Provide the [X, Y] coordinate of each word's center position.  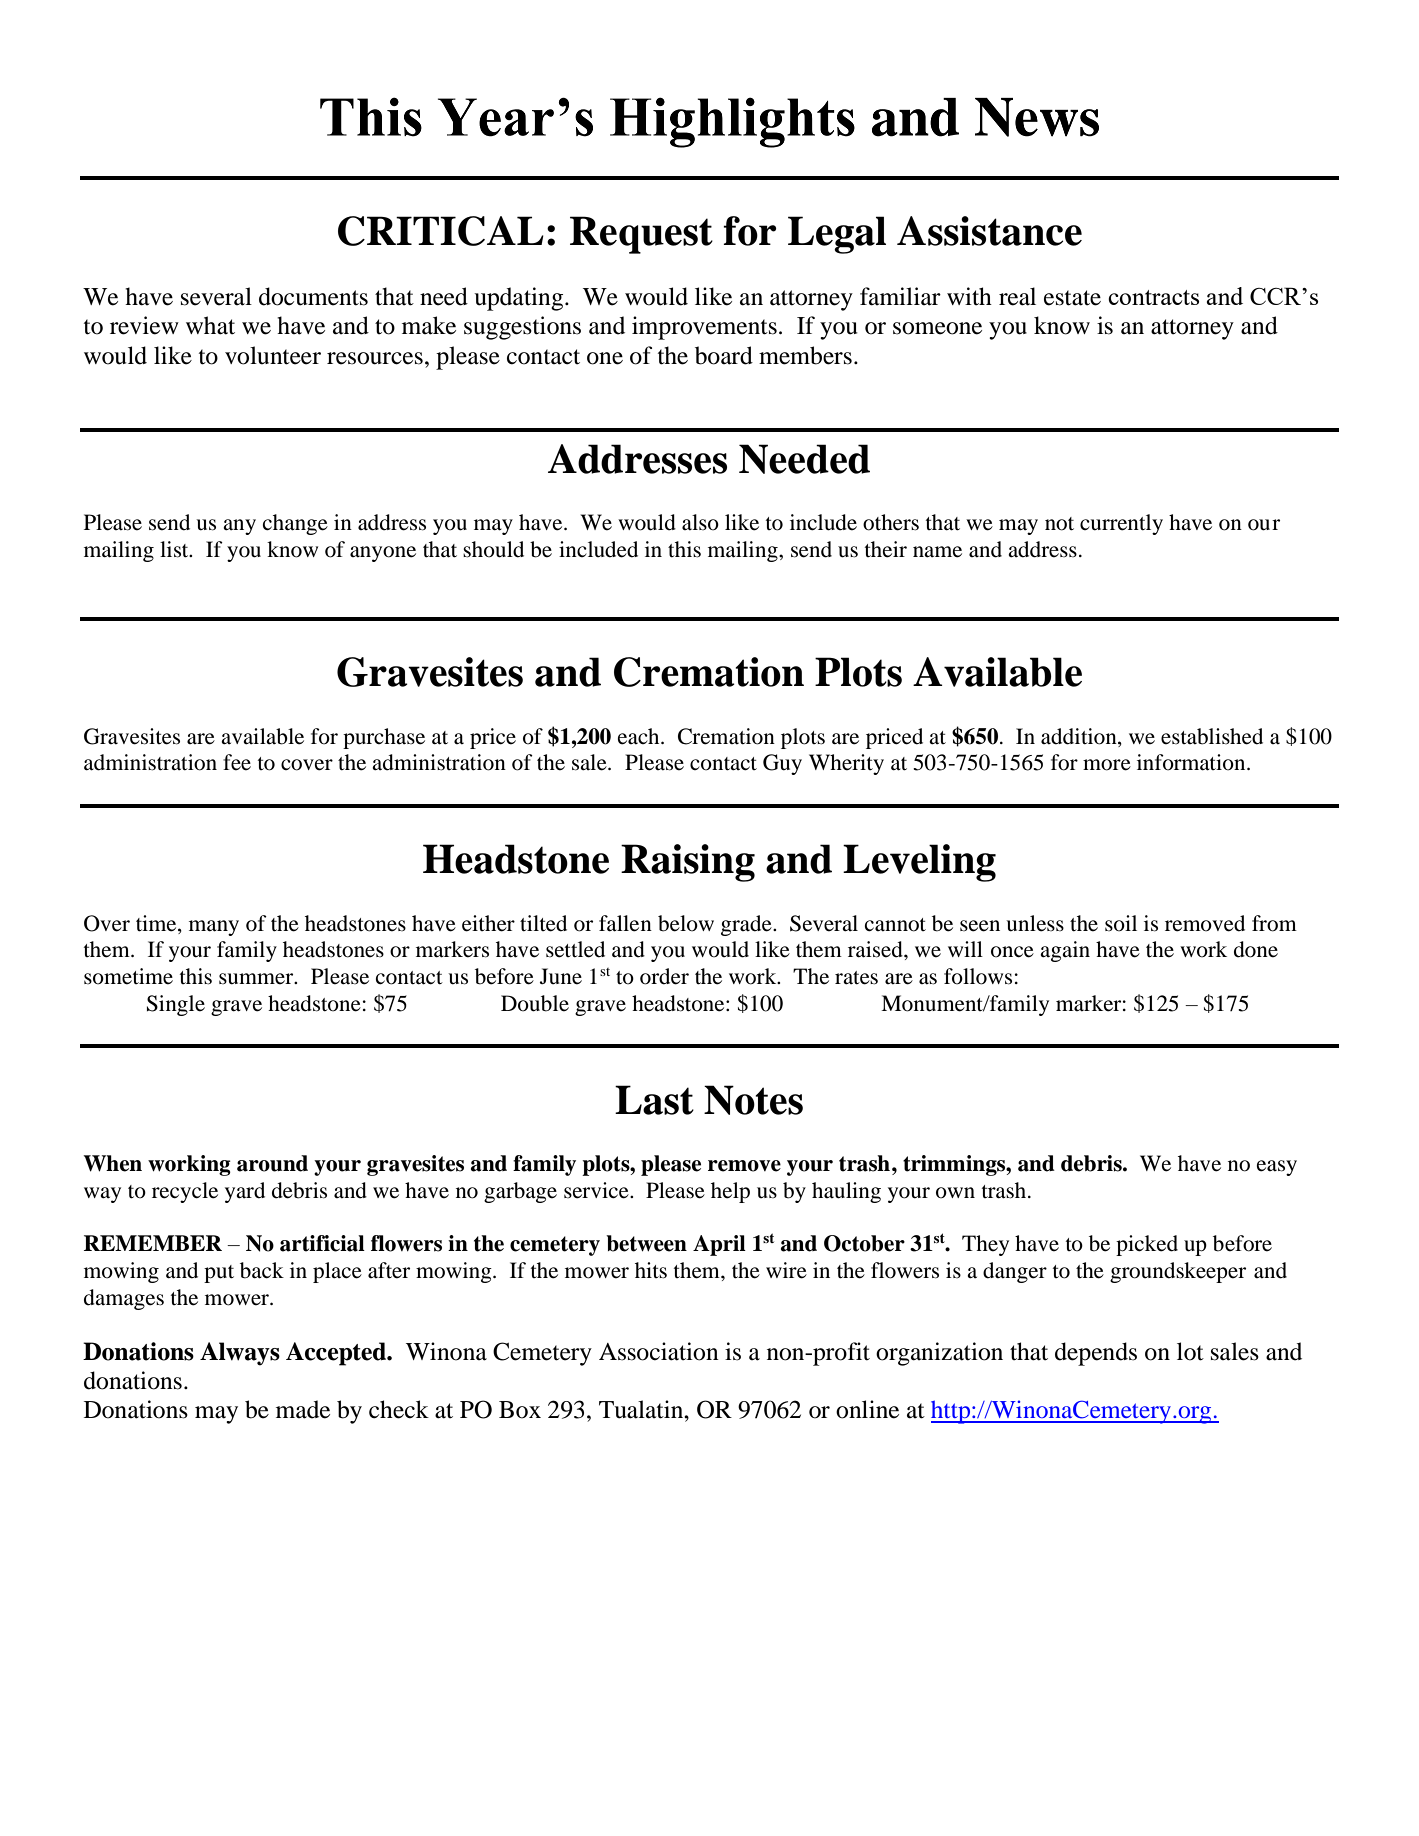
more [1107, 765]
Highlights [732, 122]
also [700, 522]
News [1037, 117]
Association [659, 1351]
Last [654, 1100]
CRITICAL [441, 231]
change [295, 524]
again [1065, 951]
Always [240, 1354]
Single [176, 1005]
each [640, 736]
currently [1121, 524]
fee [237, 762]
